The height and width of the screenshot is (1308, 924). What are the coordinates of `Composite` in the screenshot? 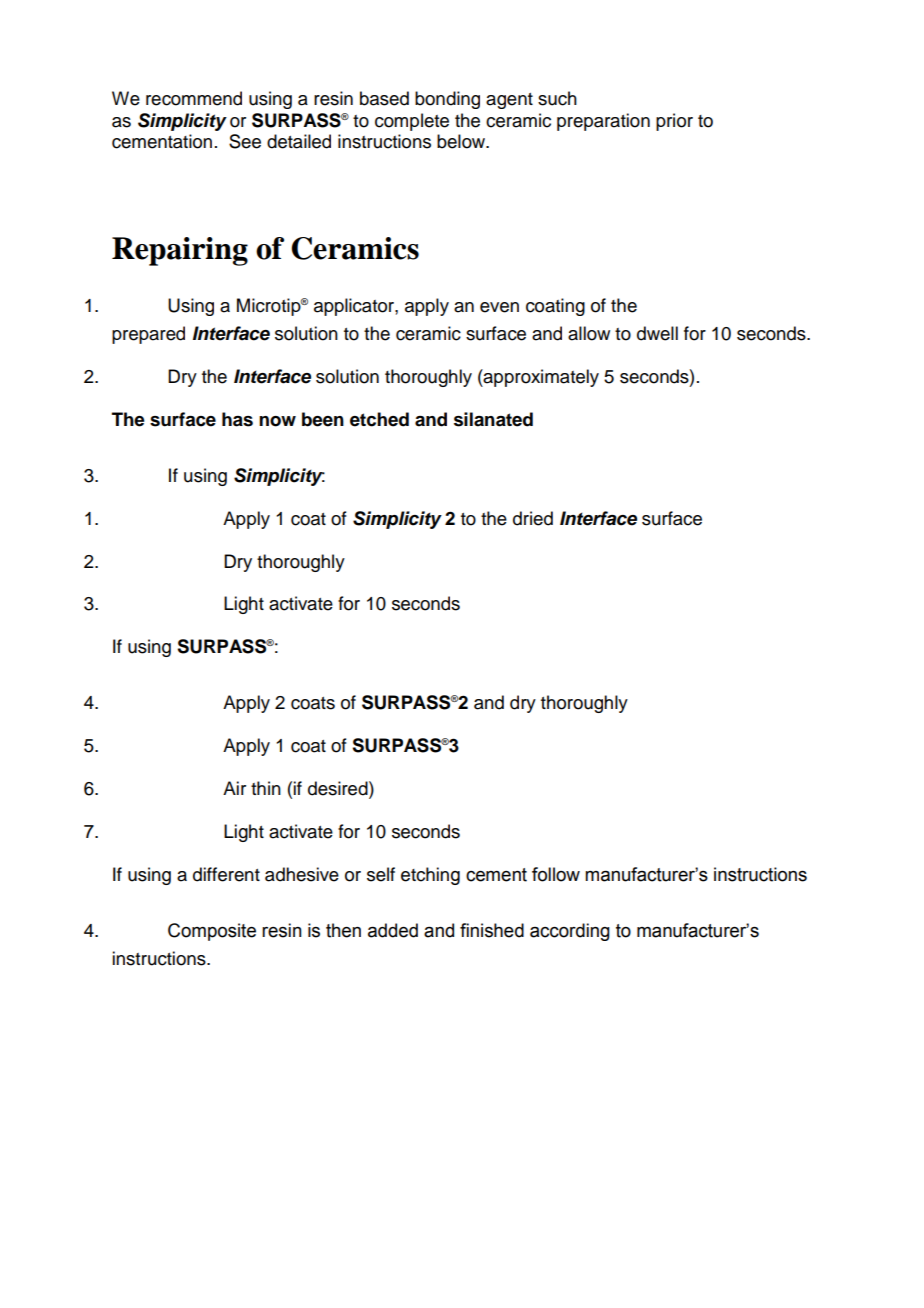 It's located at (212, 932).
